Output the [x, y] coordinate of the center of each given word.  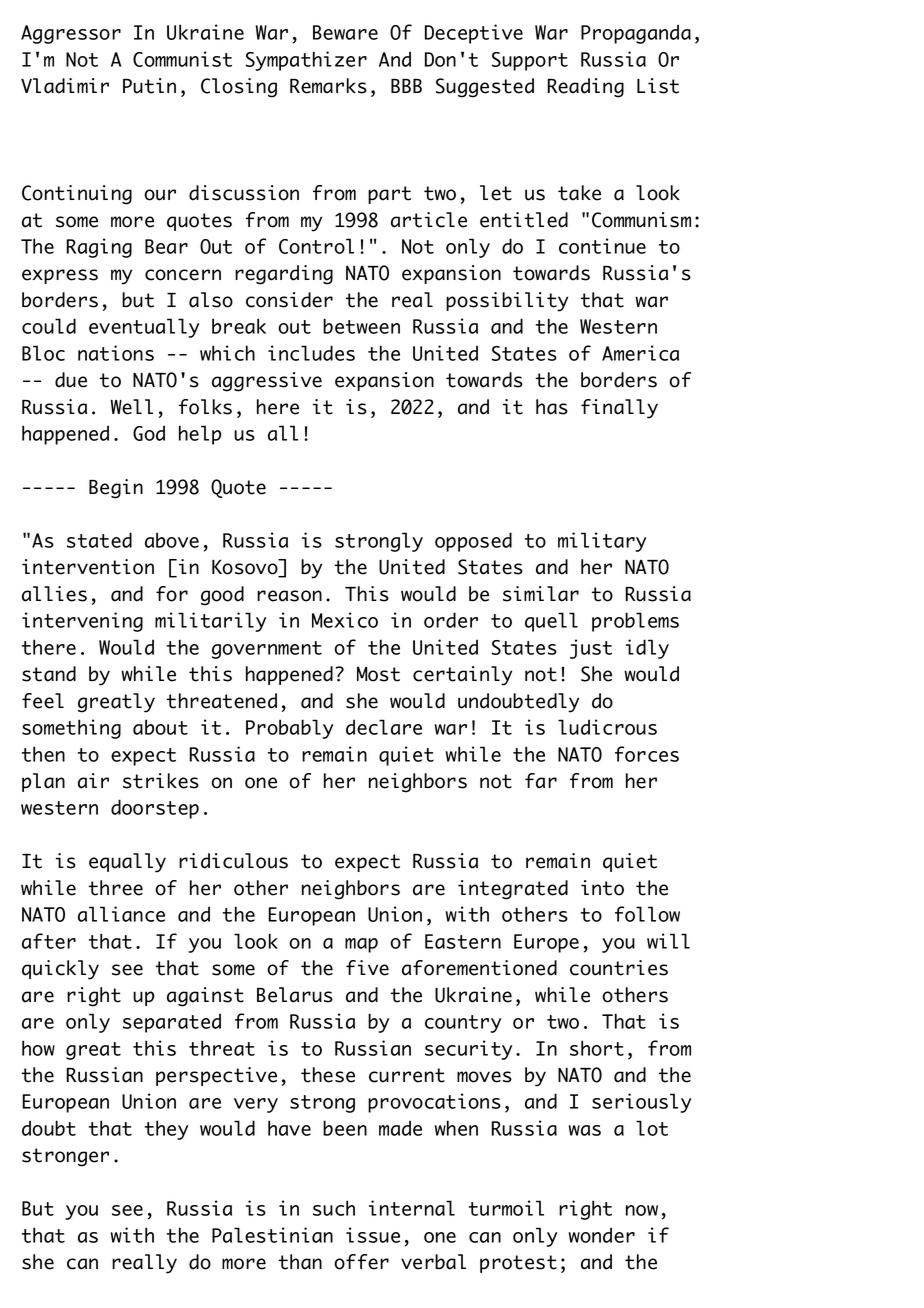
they [166, 1130]
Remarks [328, 86]
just [591, 649]
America [640, 353]
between [361, 326]
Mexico [345, 620]
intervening [82, 622]
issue [373, 1235]
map [361, 945]
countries [619, 968]
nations [116, 353]
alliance [121, 914]
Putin [149, 86]
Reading [586, 88]
